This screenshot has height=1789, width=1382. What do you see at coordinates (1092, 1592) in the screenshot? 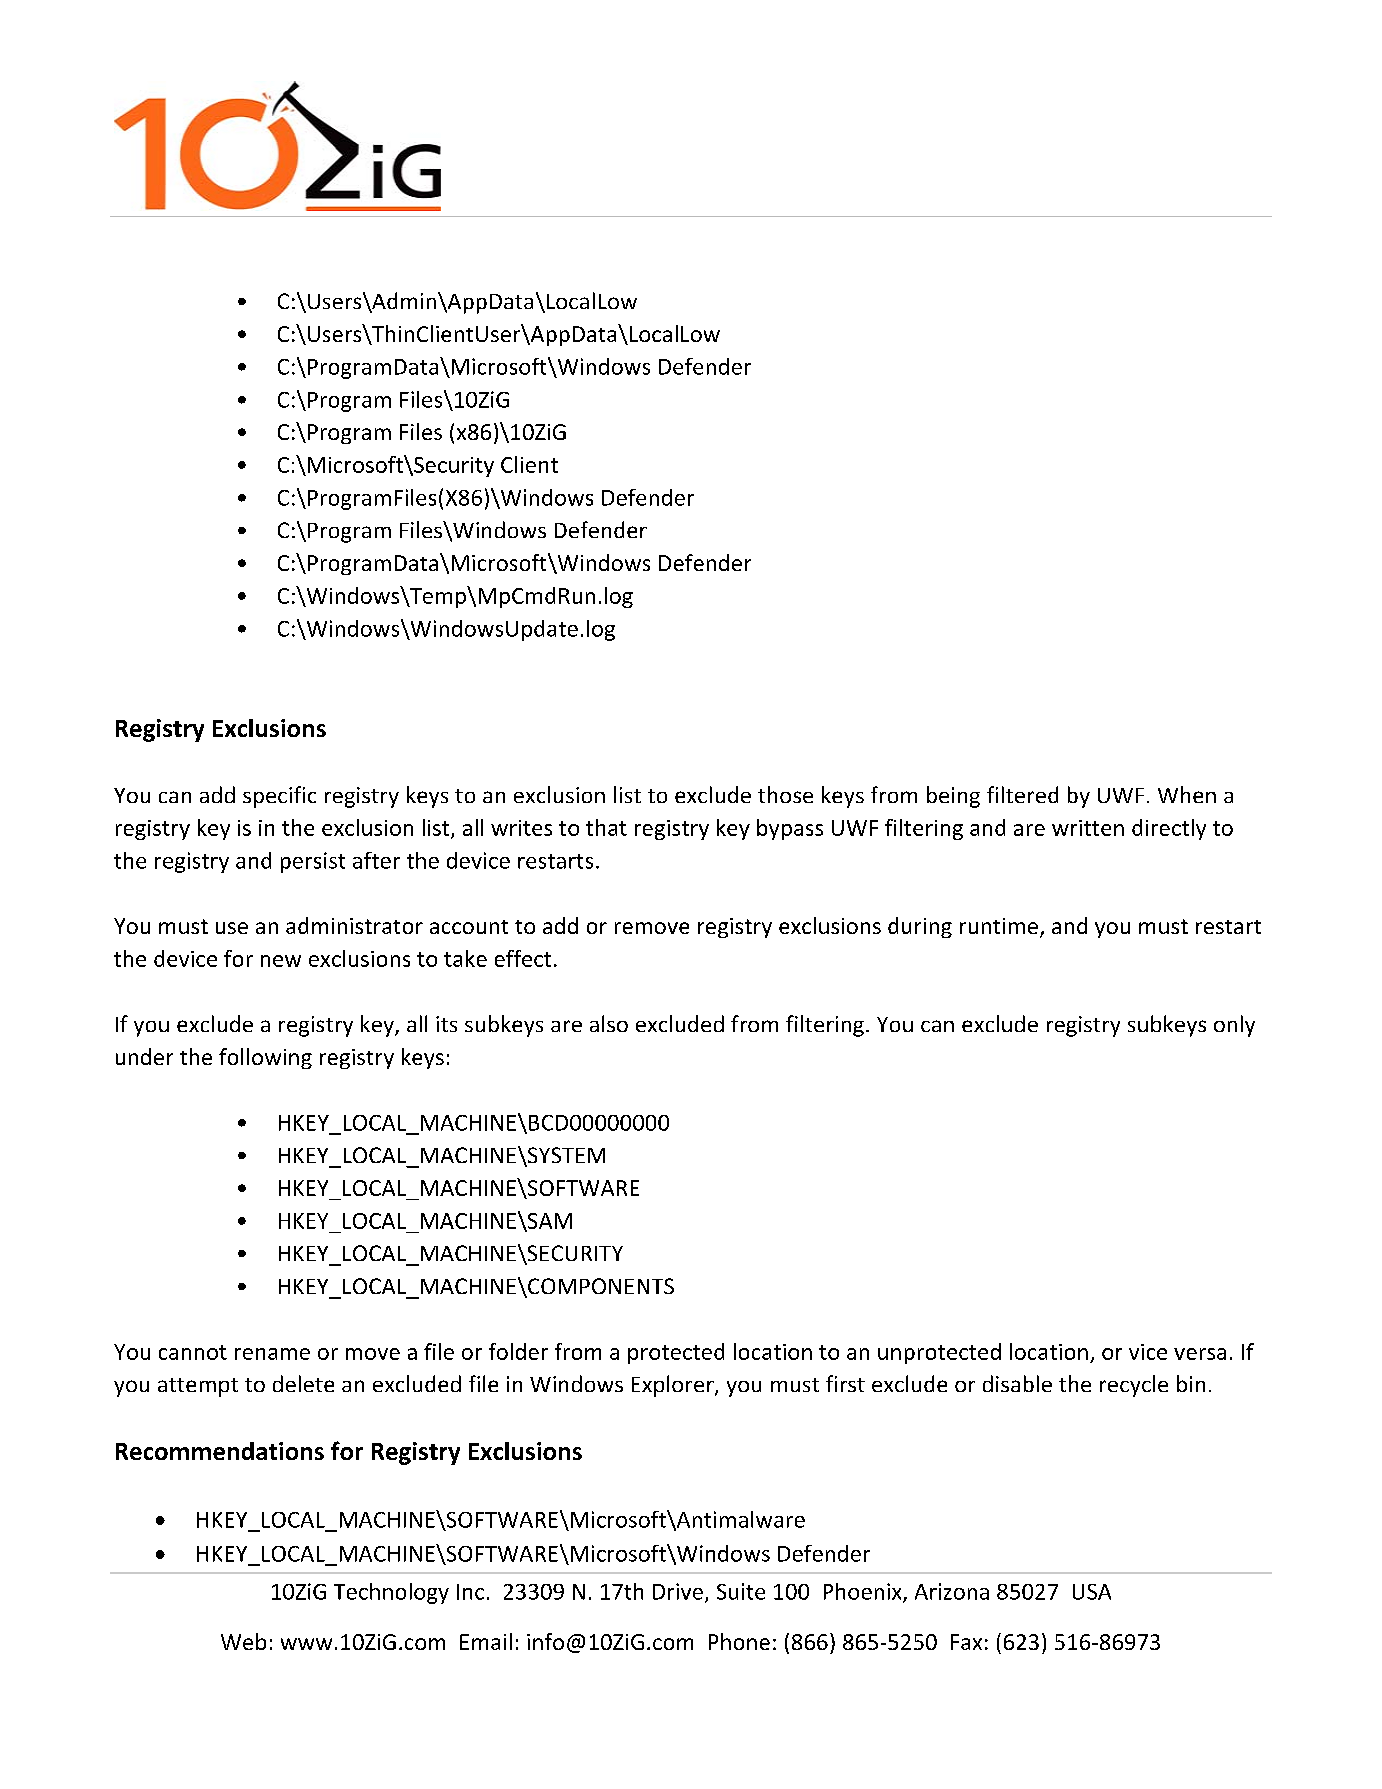
I see `USA` at bounding box center [1092, 1592].
